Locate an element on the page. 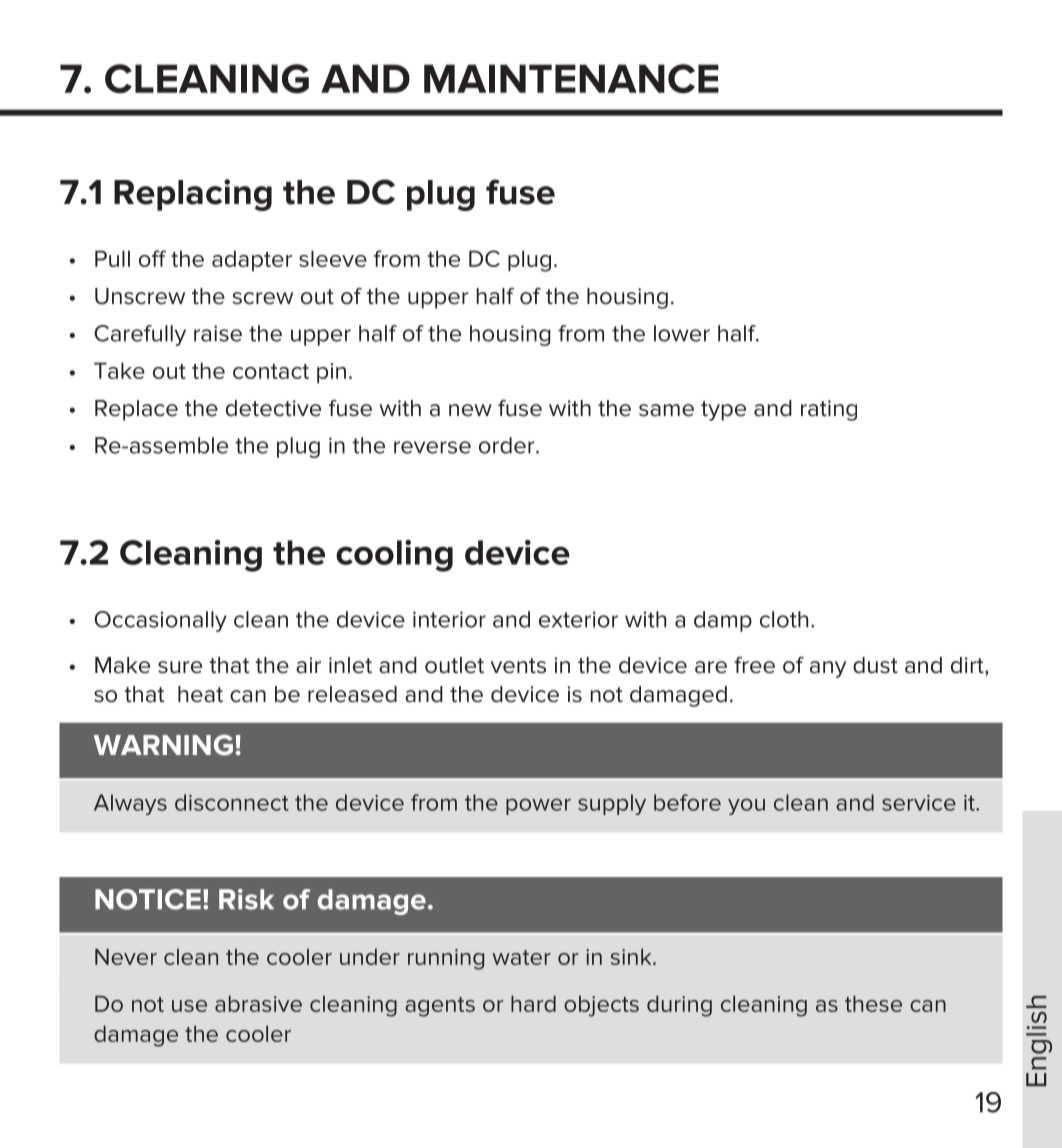 The image size is (1062, 1148). lower is located at coordinates (682, 333).
